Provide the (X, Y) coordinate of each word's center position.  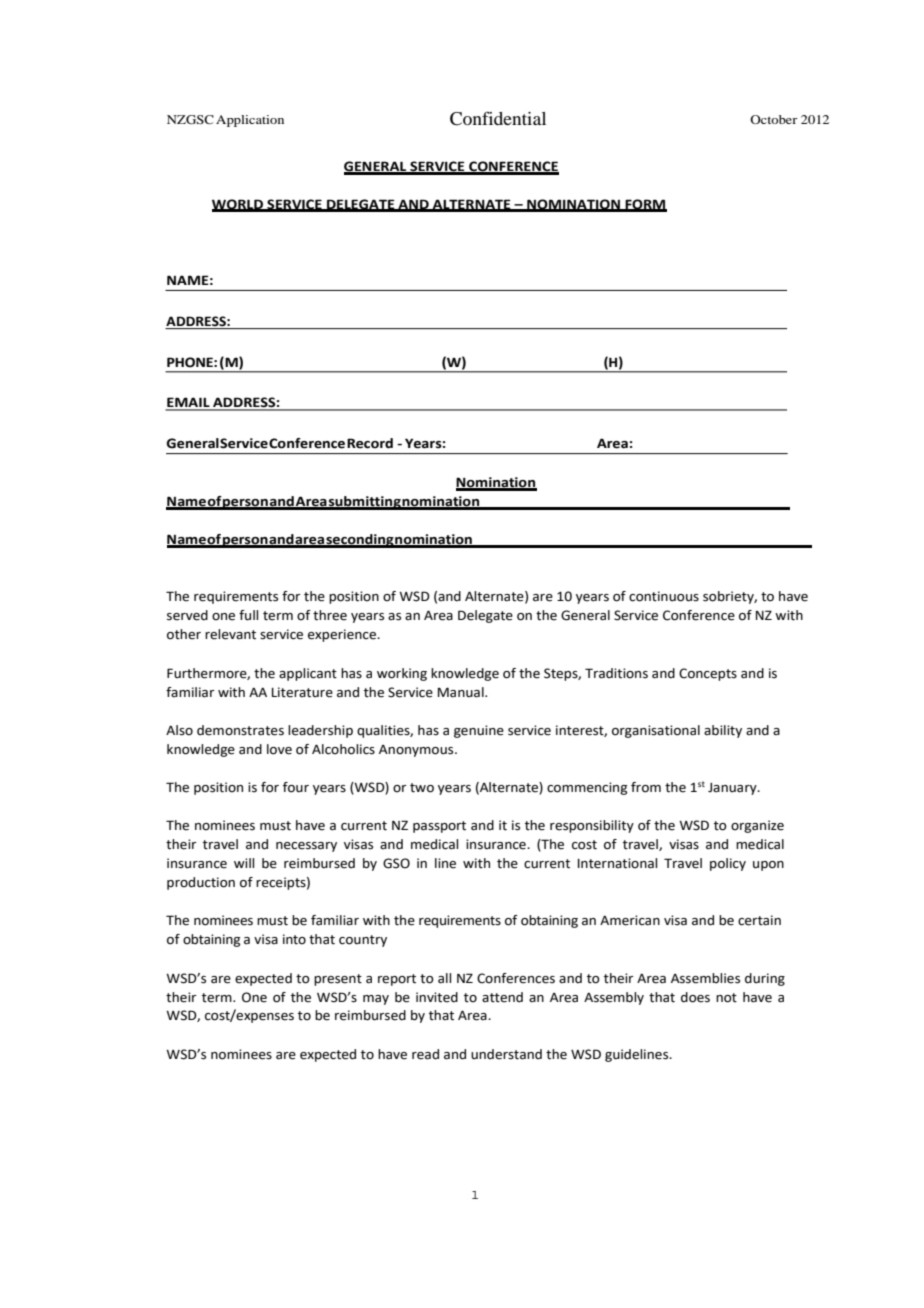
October (773, 119)
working (402, 674)
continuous (664, 596)
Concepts (708, 674)
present (338, 980)
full (248, 615)
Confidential (498, 118)
